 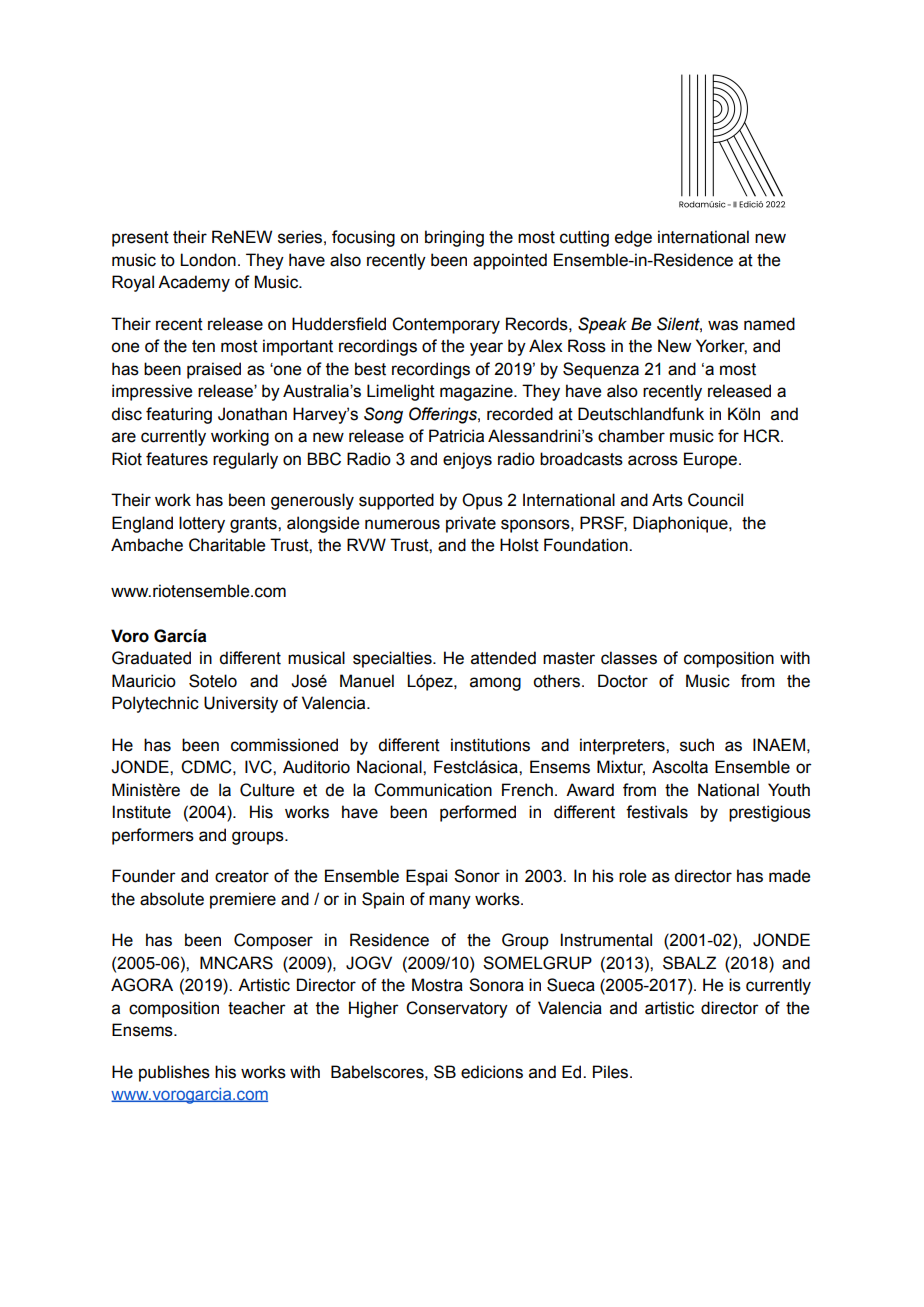 I want to click on private, so click(x=471, y=524).
